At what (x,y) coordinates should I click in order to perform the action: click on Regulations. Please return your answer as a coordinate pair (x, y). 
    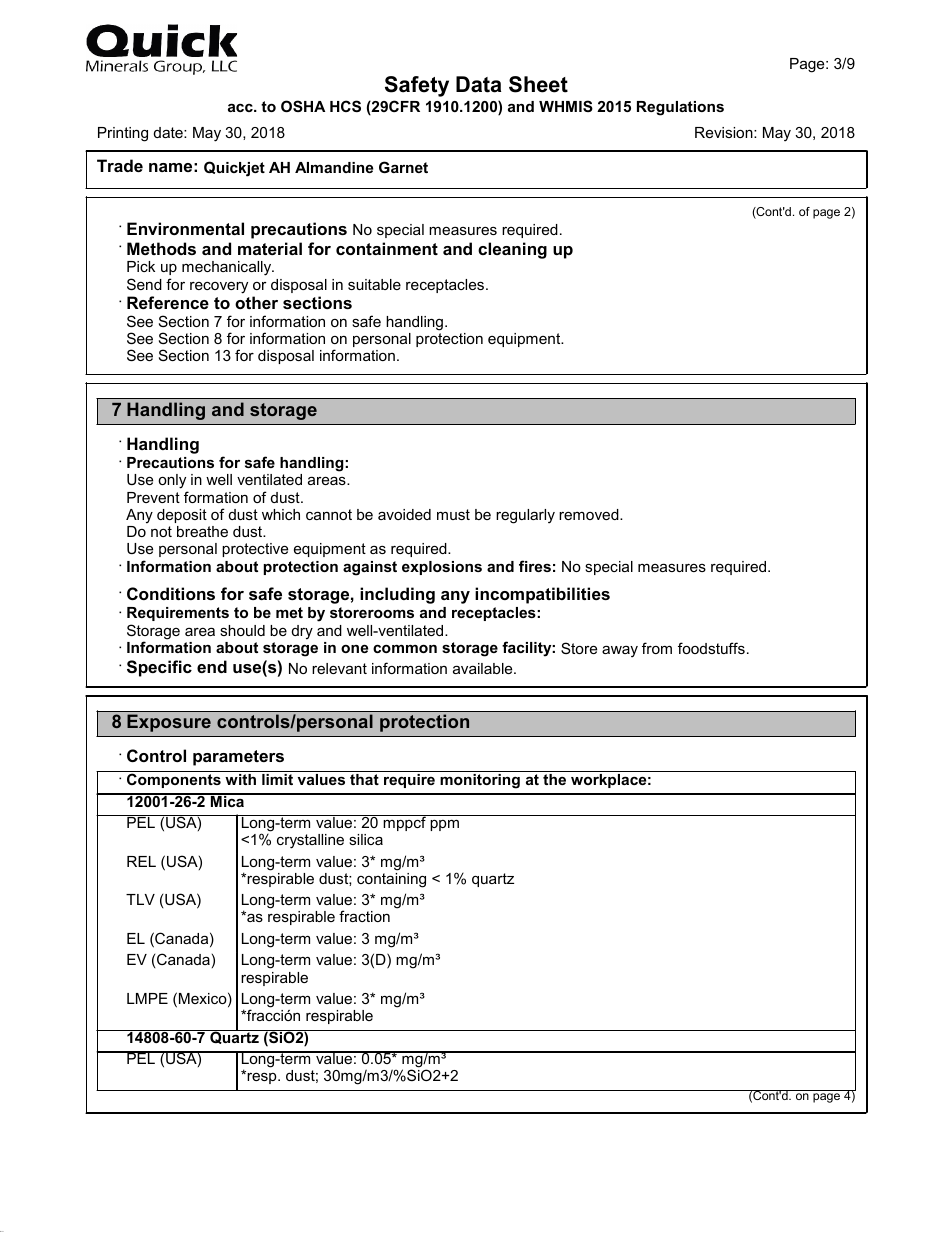
    Looking at the image, I should click on (680, 108).
